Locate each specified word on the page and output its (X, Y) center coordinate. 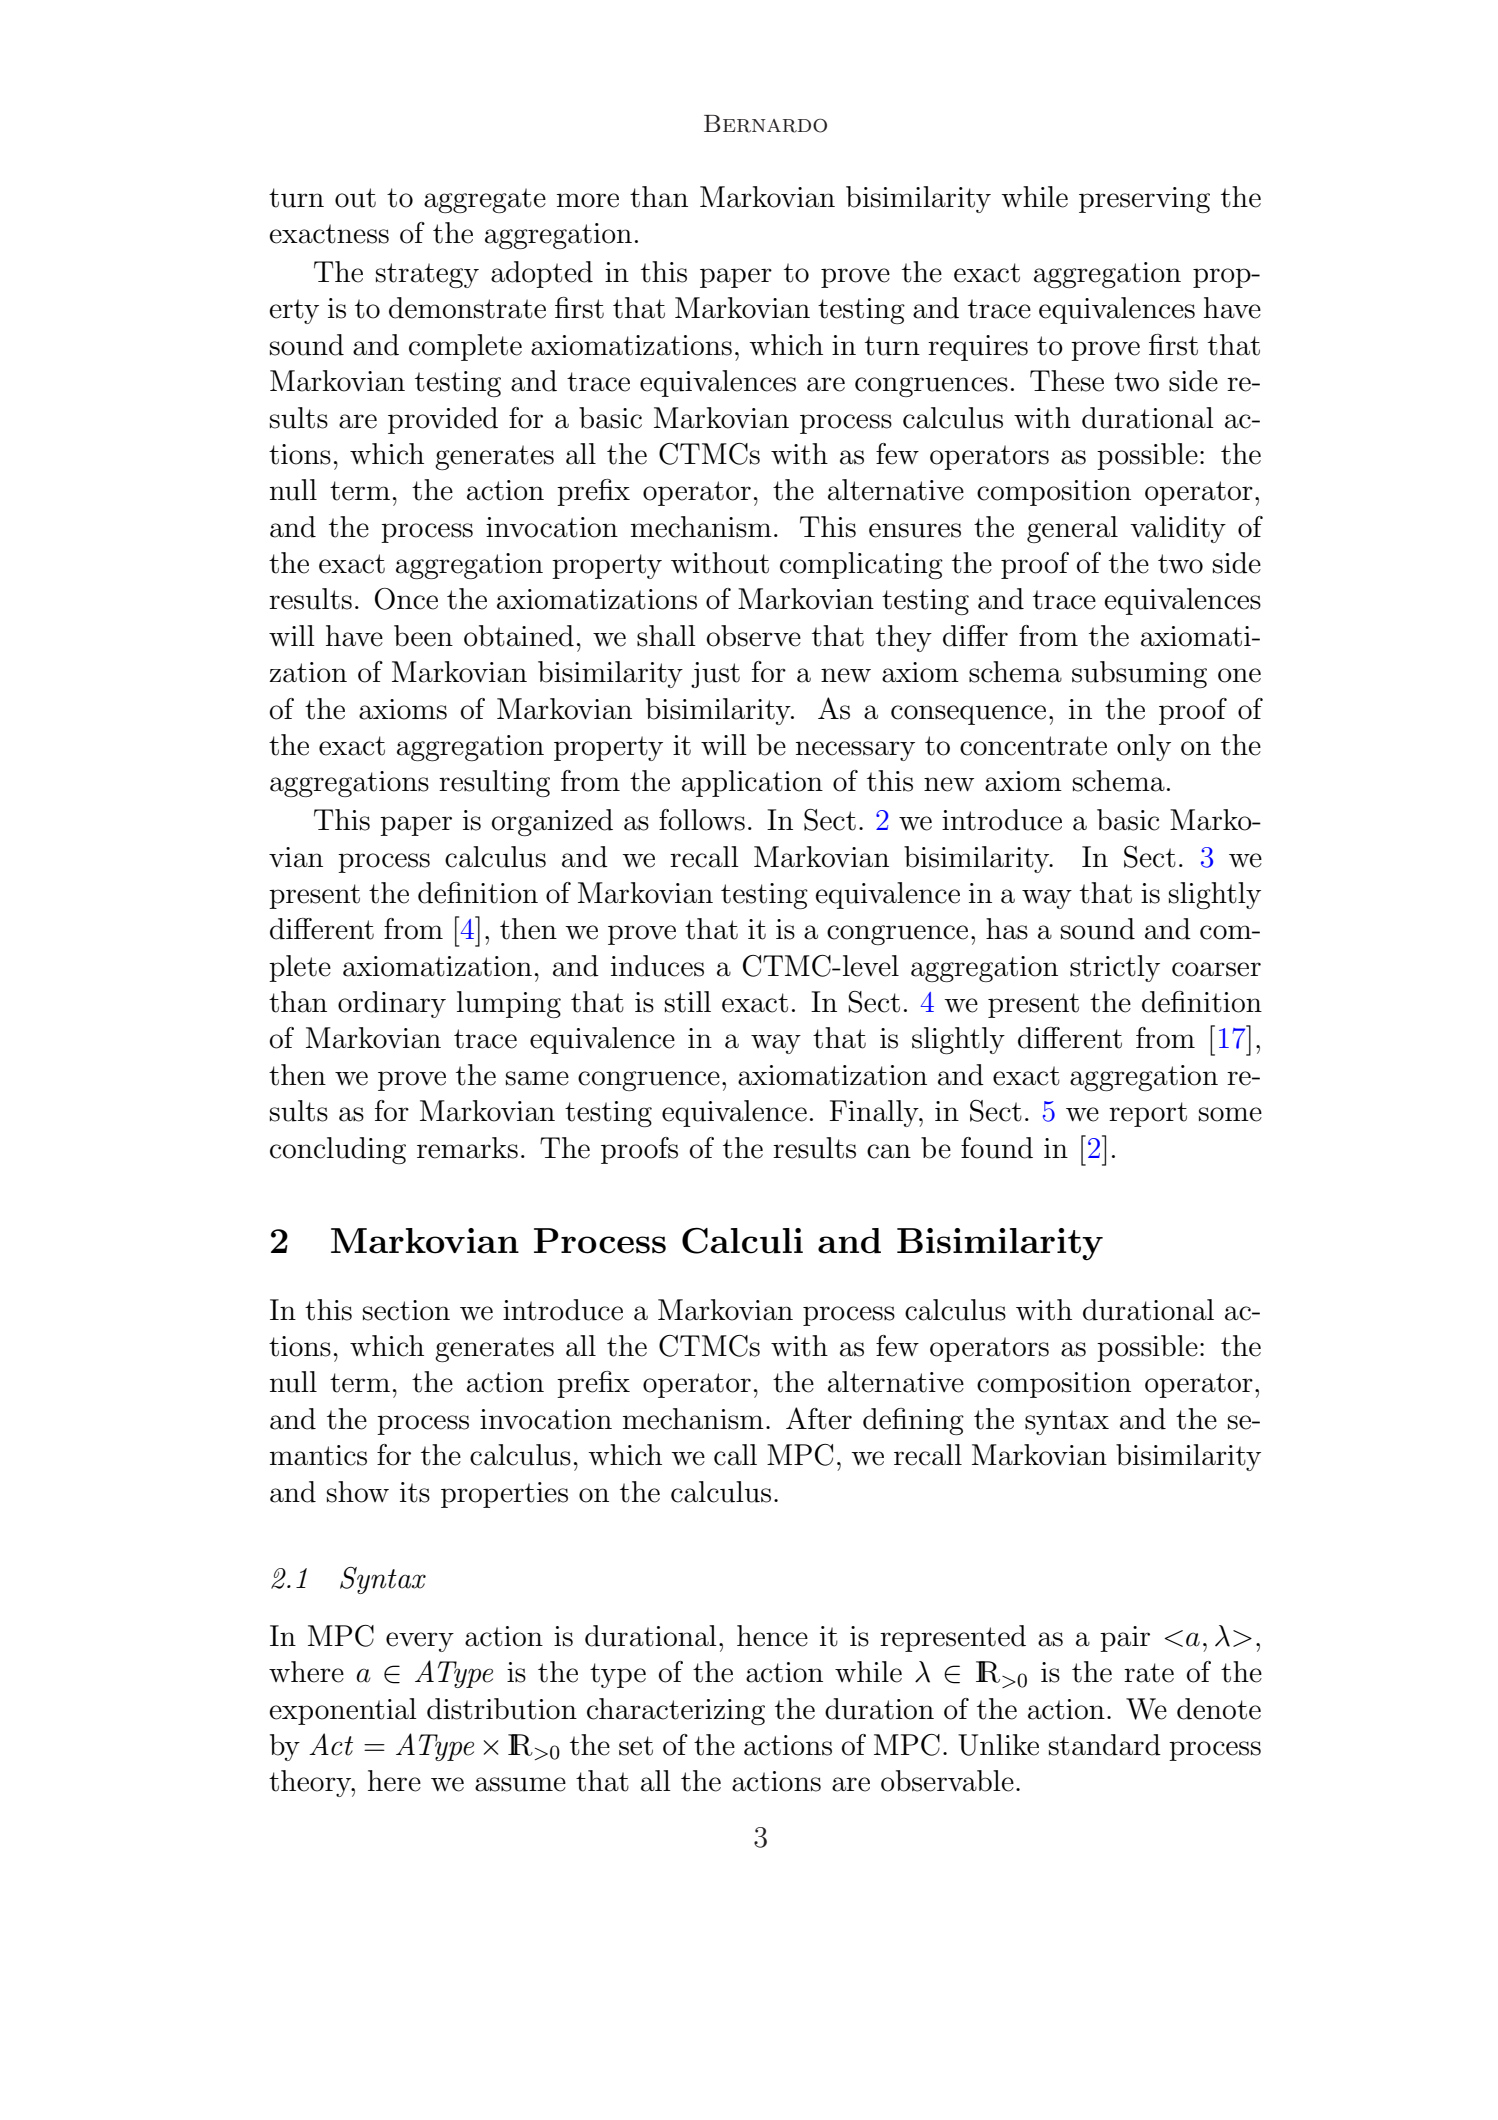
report (1148, 1114)
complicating (861, 565)
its (415, 1492)
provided (443, 420)
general (1072, 529)
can (889, 1151)
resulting (494, 783)
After (819, 1418)
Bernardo (765, 124)
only (1144, 747)
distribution (502, 1709)
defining (913, 1421)
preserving (1144, 200)
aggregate (485, 200)
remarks (467, 1148)
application (752, 783)
